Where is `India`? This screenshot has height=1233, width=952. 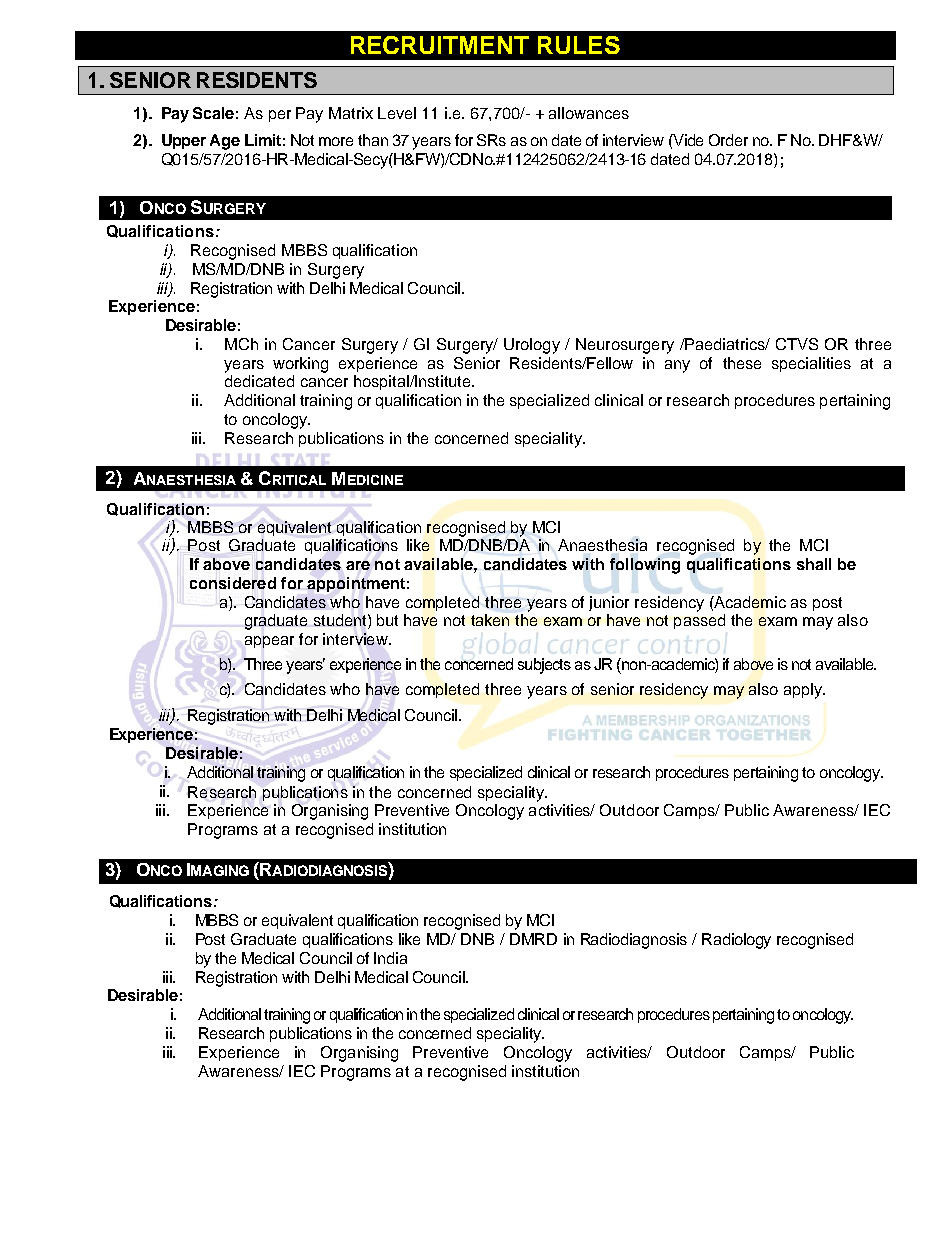 India is located at coordinates (390, 958).
